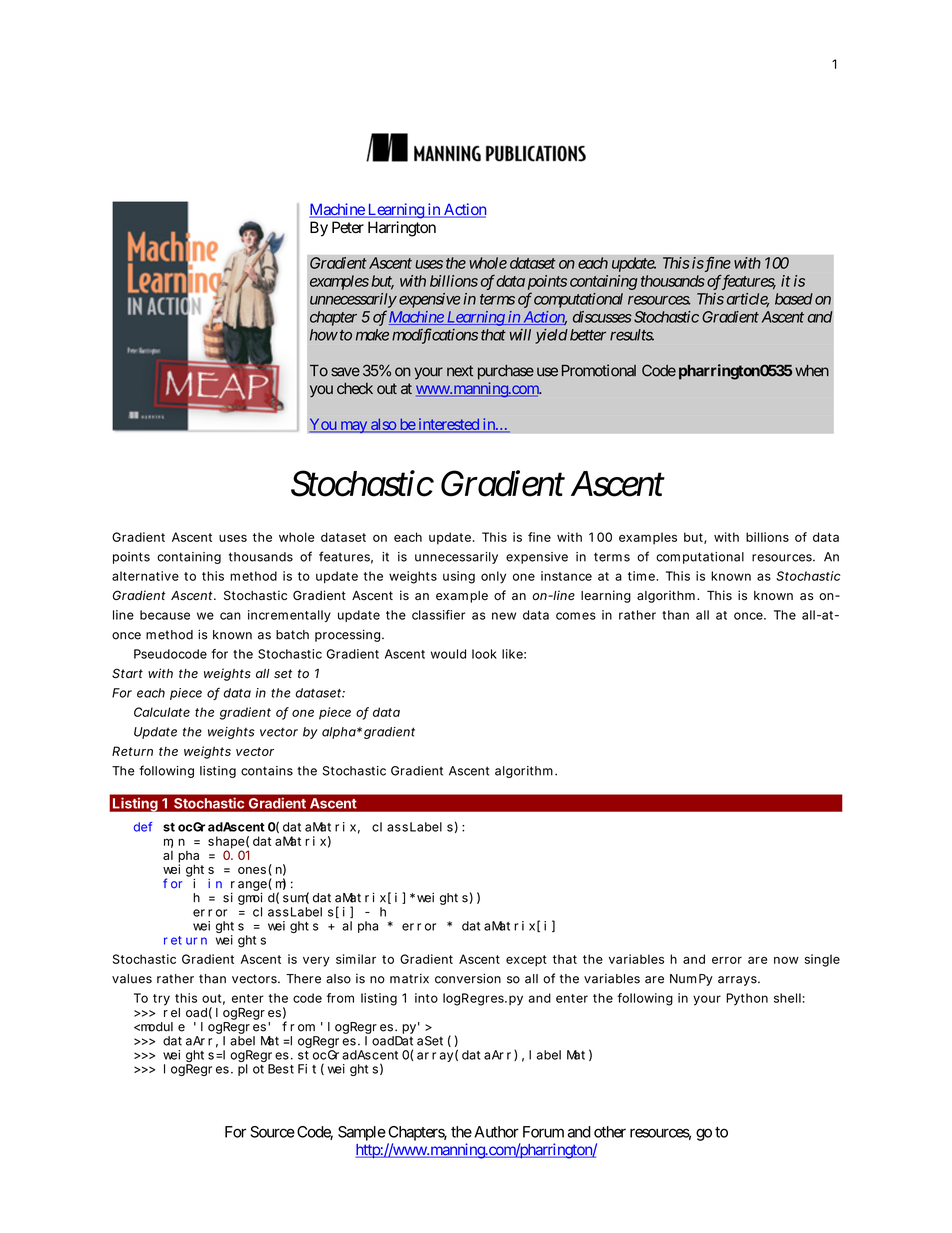 The width and height of the document is (952, 1233). I want to click on Sample, so click(362, 1133).
